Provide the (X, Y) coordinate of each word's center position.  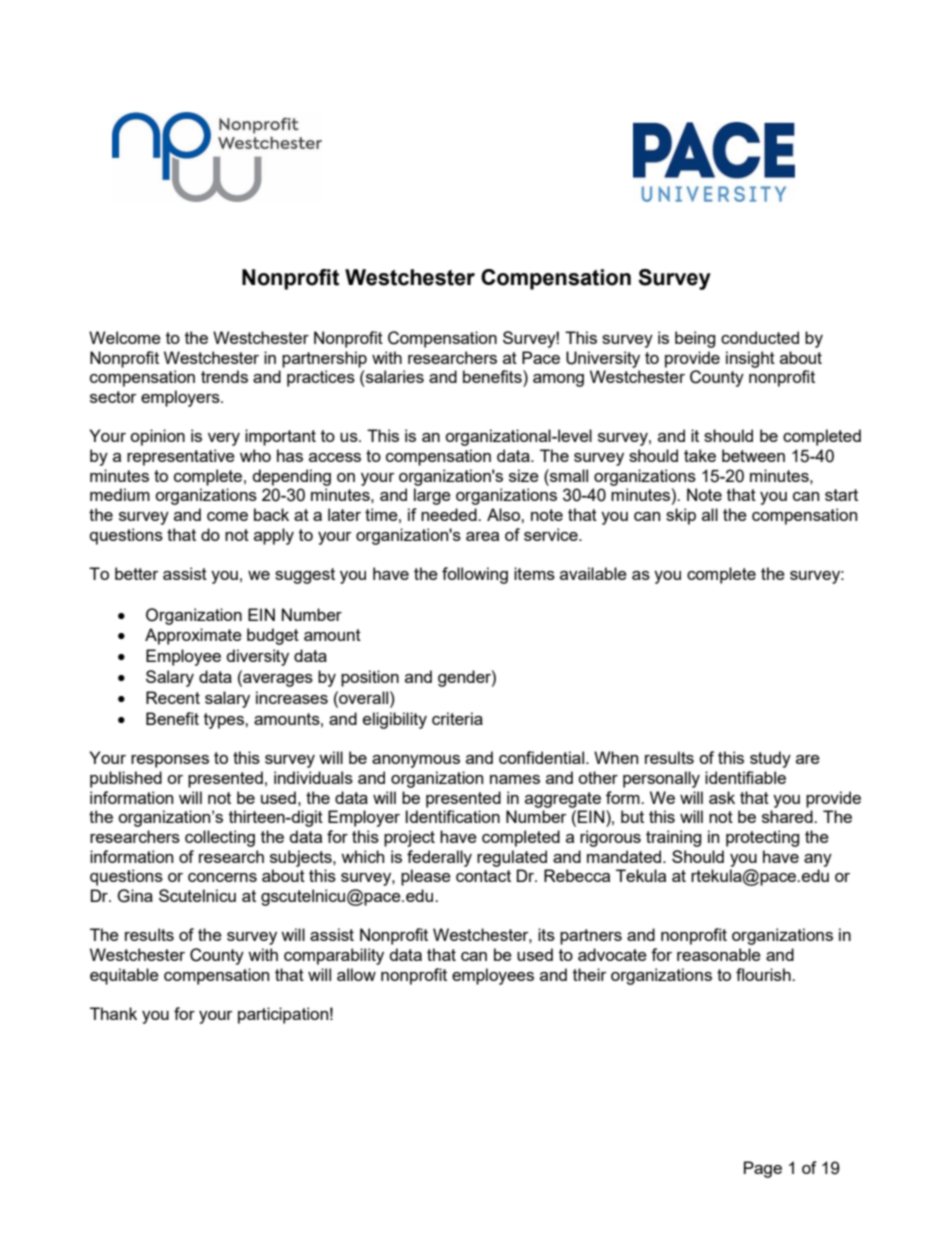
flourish (764, 974)
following (475, 575)
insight (750, 359)
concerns (222, 877)
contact (483, 876)
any (818, 860)
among (558, 380)
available (593, 573)
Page (763, 1169)
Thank (113, 1013)
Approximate (193, 636)
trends (224, 376)
